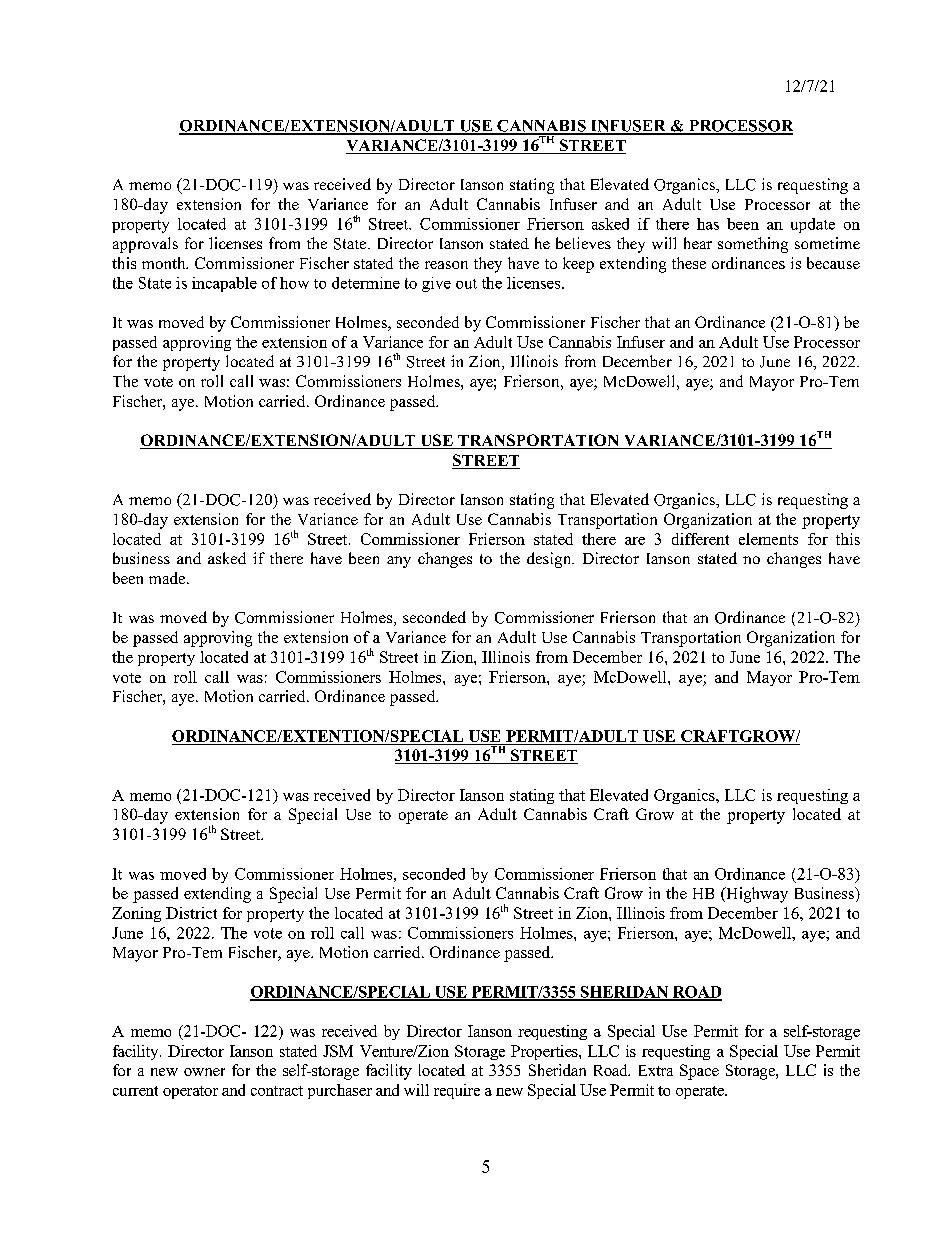 The width and height of the screenshot is (952, 1233). Describe the element at coordinates (446, 265) in the screenshot. I see `reason` at that location.
